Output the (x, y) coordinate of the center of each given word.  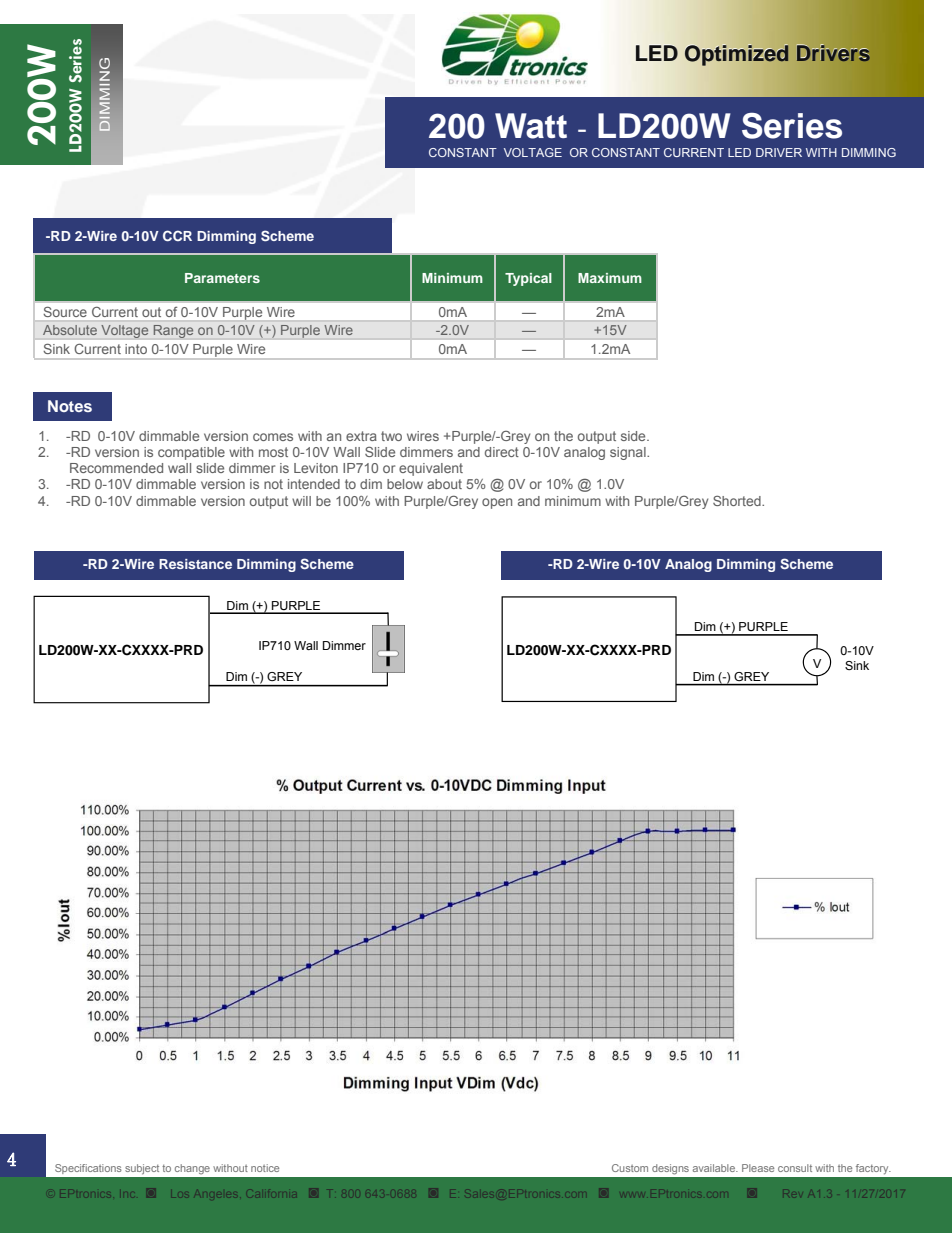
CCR (177, 235)
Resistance (195, 564)
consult (795, 1168)
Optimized (737, 55)
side (634, 436)
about (444, 484)
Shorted (738, 501)
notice (265, 1168)
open (497, 503)
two (391, 436)
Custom (630, 1168)
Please (758, 1168)
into (136, 349)
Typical (528, 279)
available (715, 1168)
